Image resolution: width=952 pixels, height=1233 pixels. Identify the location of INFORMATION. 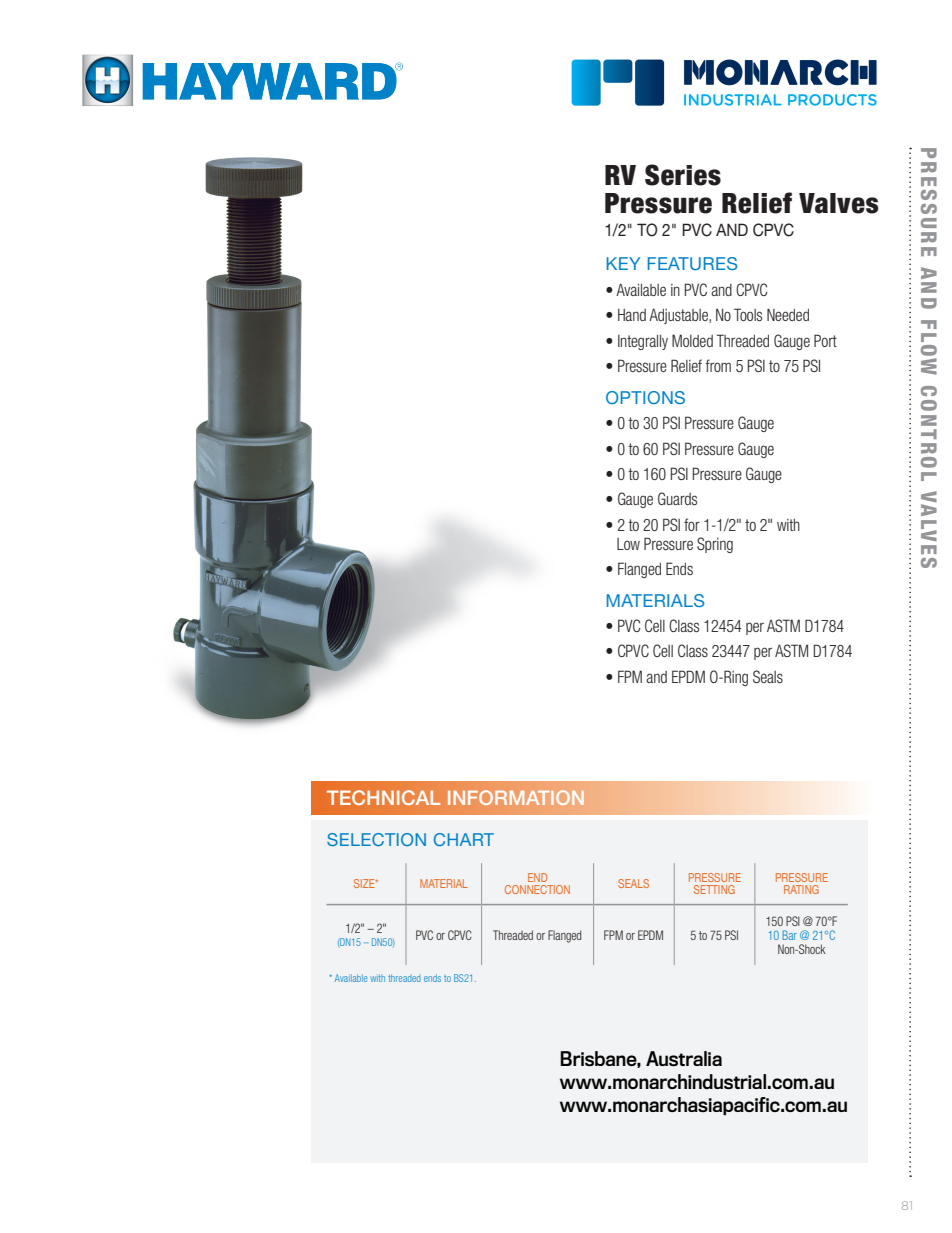
(516, 797).
